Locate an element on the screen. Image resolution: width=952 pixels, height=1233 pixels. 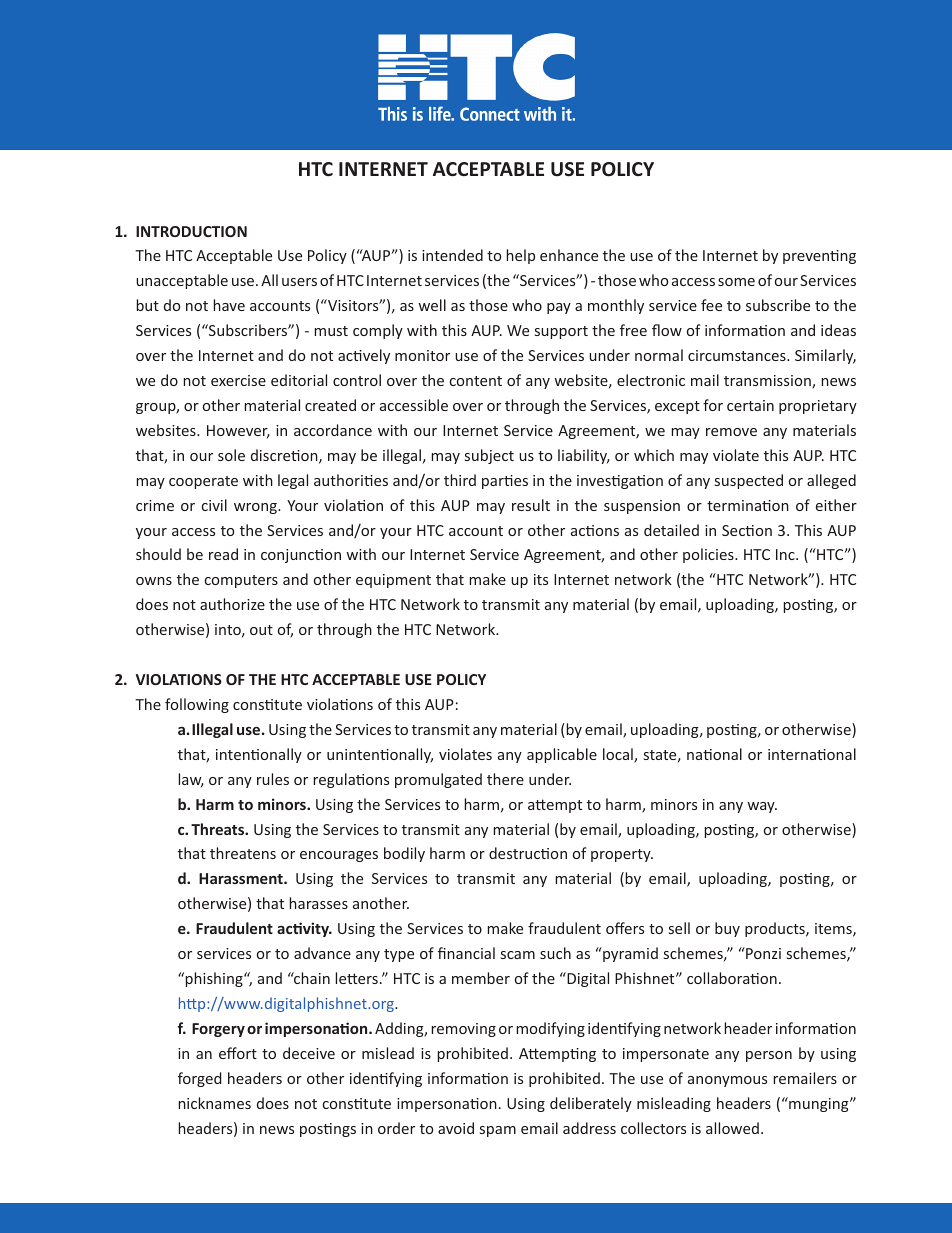
result is located at coordinates (531, 505).
